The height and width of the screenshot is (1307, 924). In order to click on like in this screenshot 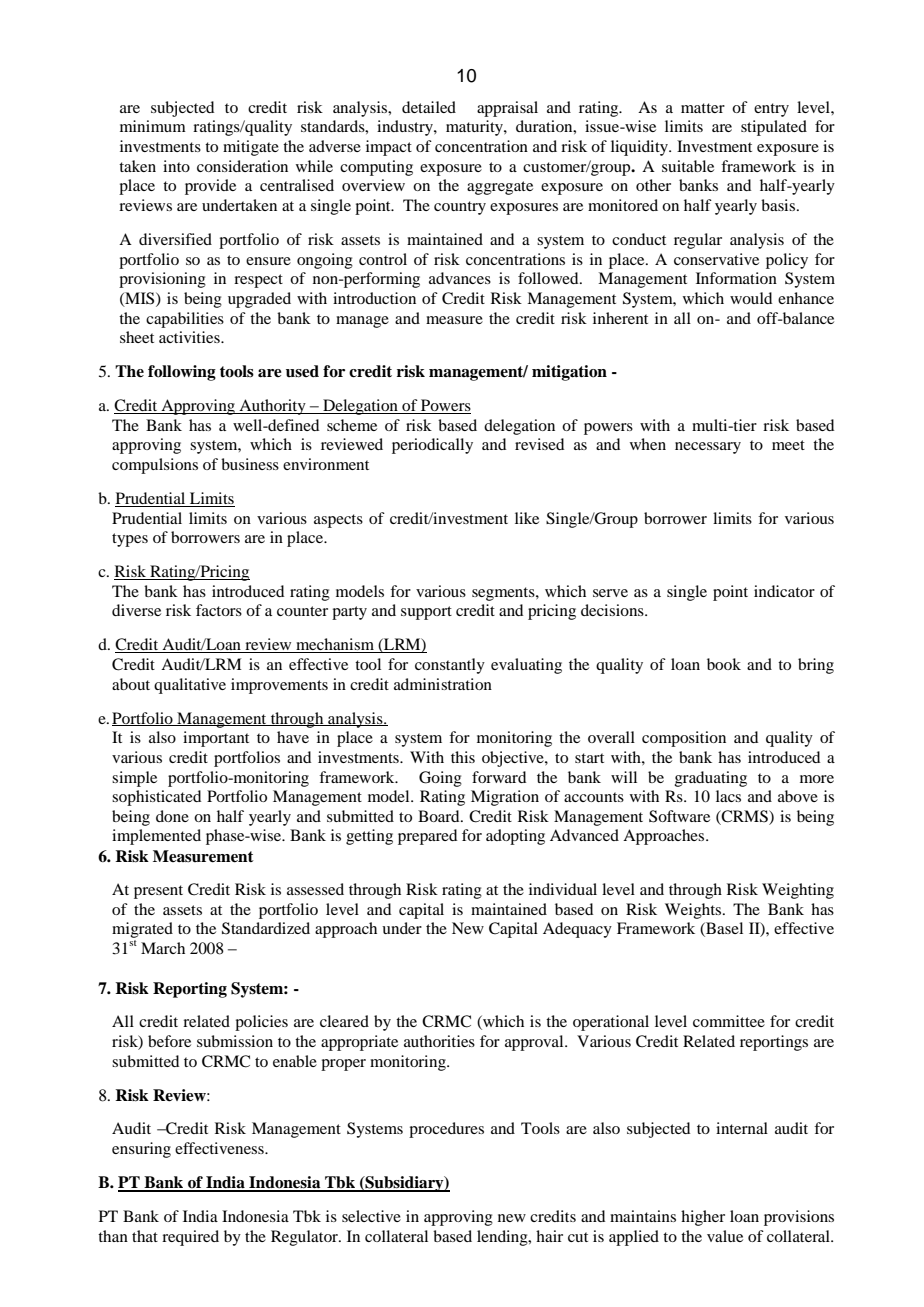, I will do `click(527, 518)`.
